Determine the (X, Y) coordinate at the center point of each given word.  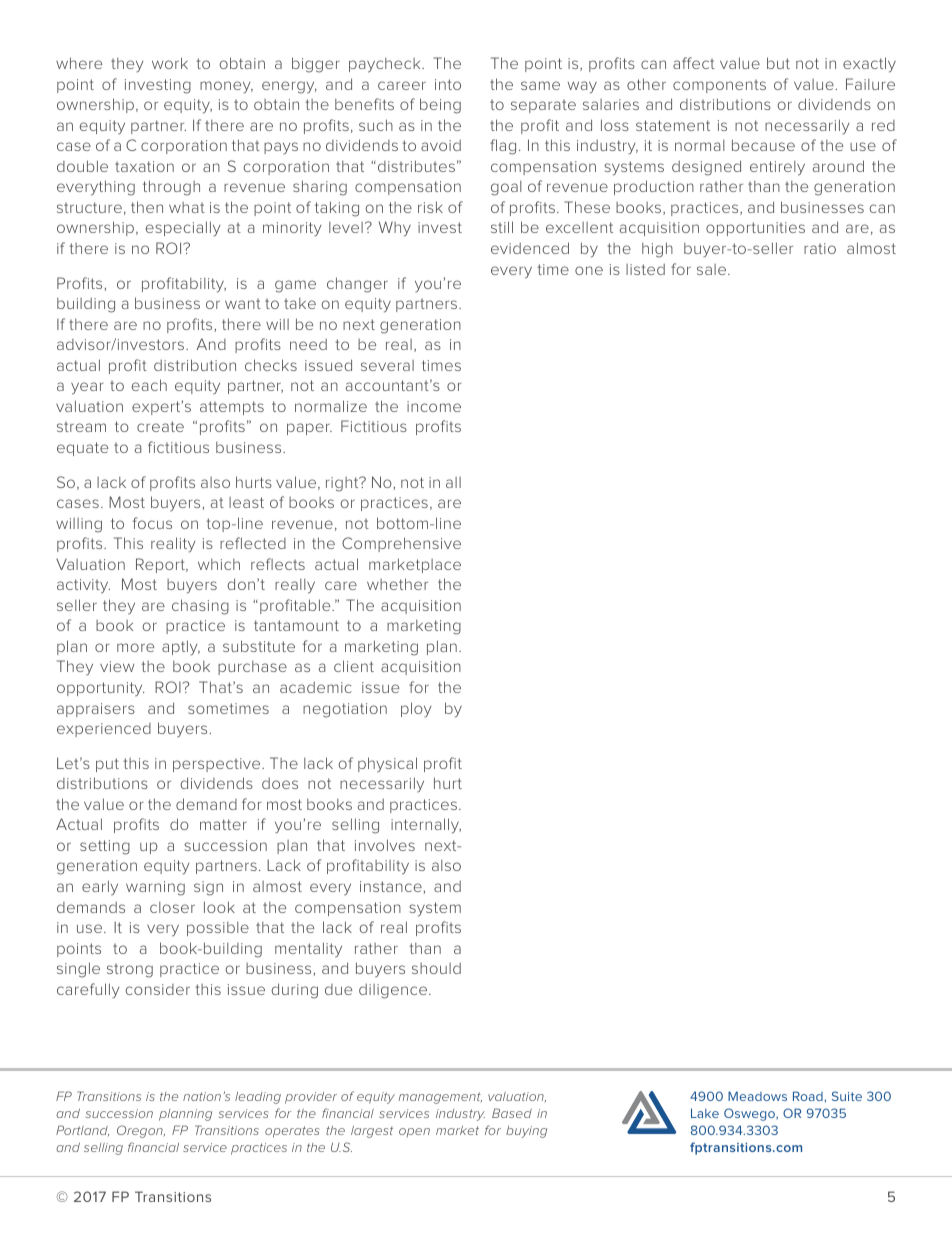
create (160, 426)
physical (387, 765)
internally (426, 826)
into (448, 84)
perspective (218, 765)
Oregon (141, 1131)
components (719, 86)
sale (713, 269)
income (434, 406)
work (170, 63)
